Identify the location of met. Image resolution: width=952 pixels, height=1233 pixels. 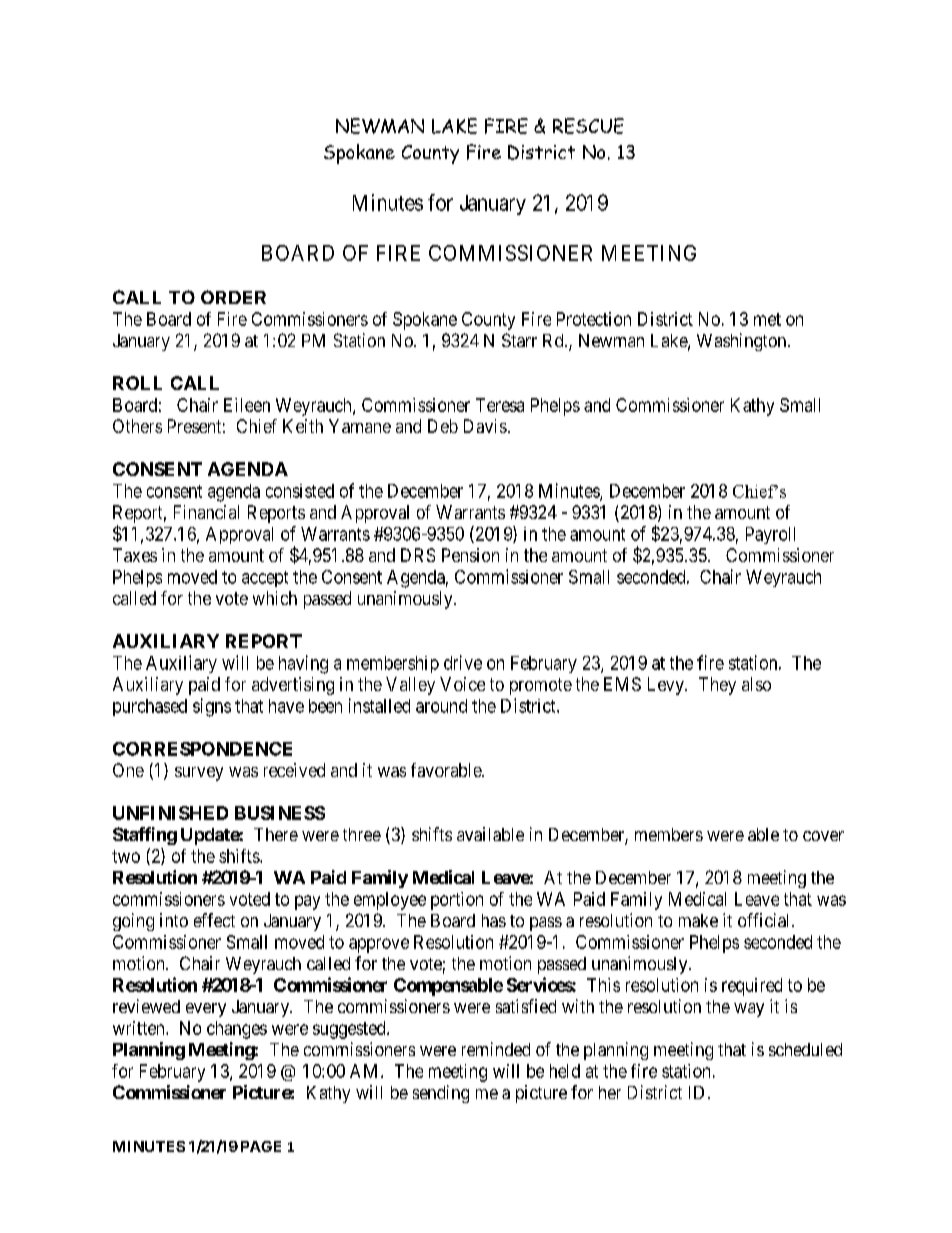
(767, 319).
